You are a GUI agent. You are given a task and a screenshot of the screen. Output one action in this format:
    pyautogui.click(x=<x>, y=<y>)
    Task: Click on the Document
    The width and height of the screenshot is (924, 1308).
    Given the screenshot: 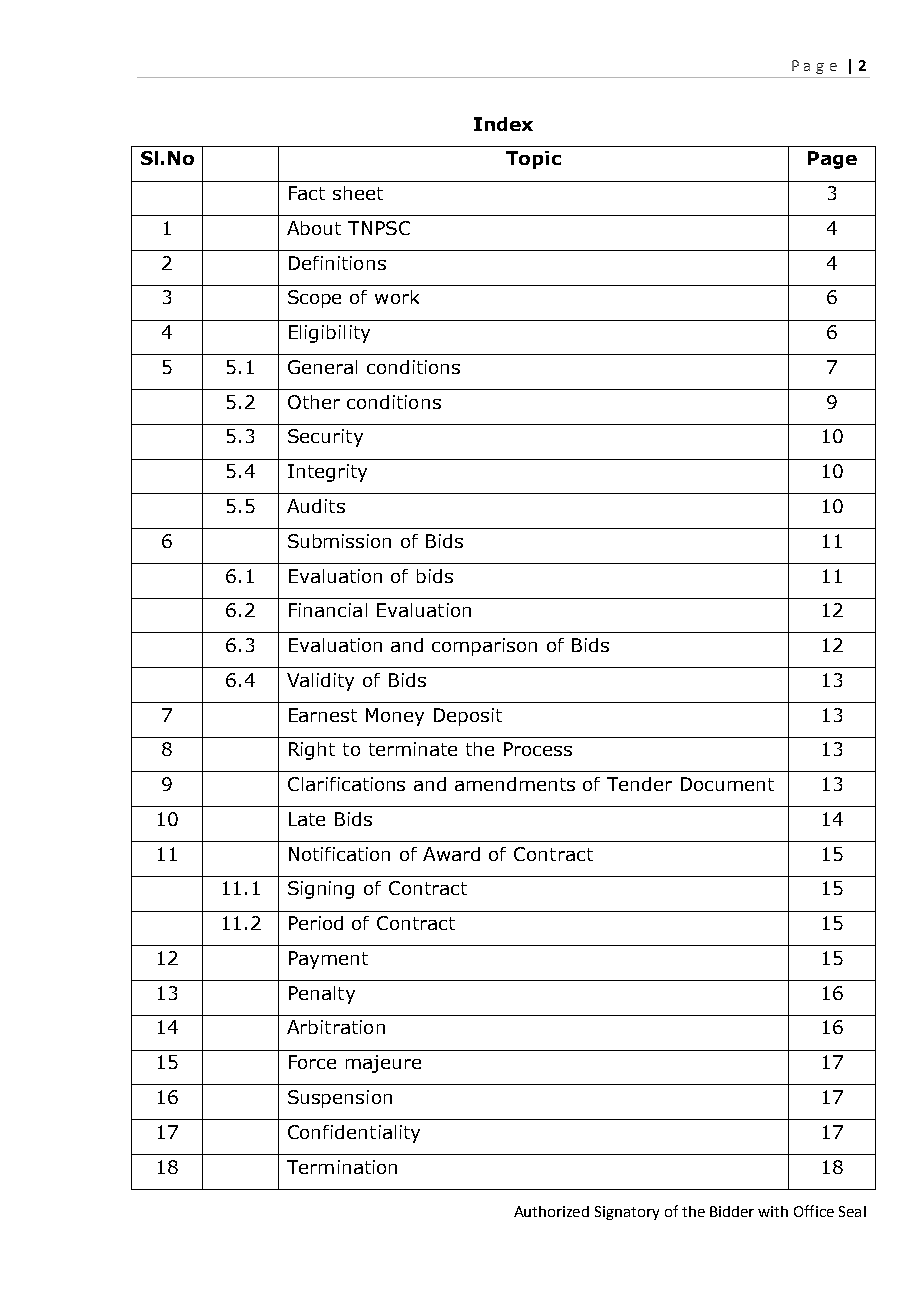 What is the action you would take?
    pyautogui.click(x=727, y=784)
